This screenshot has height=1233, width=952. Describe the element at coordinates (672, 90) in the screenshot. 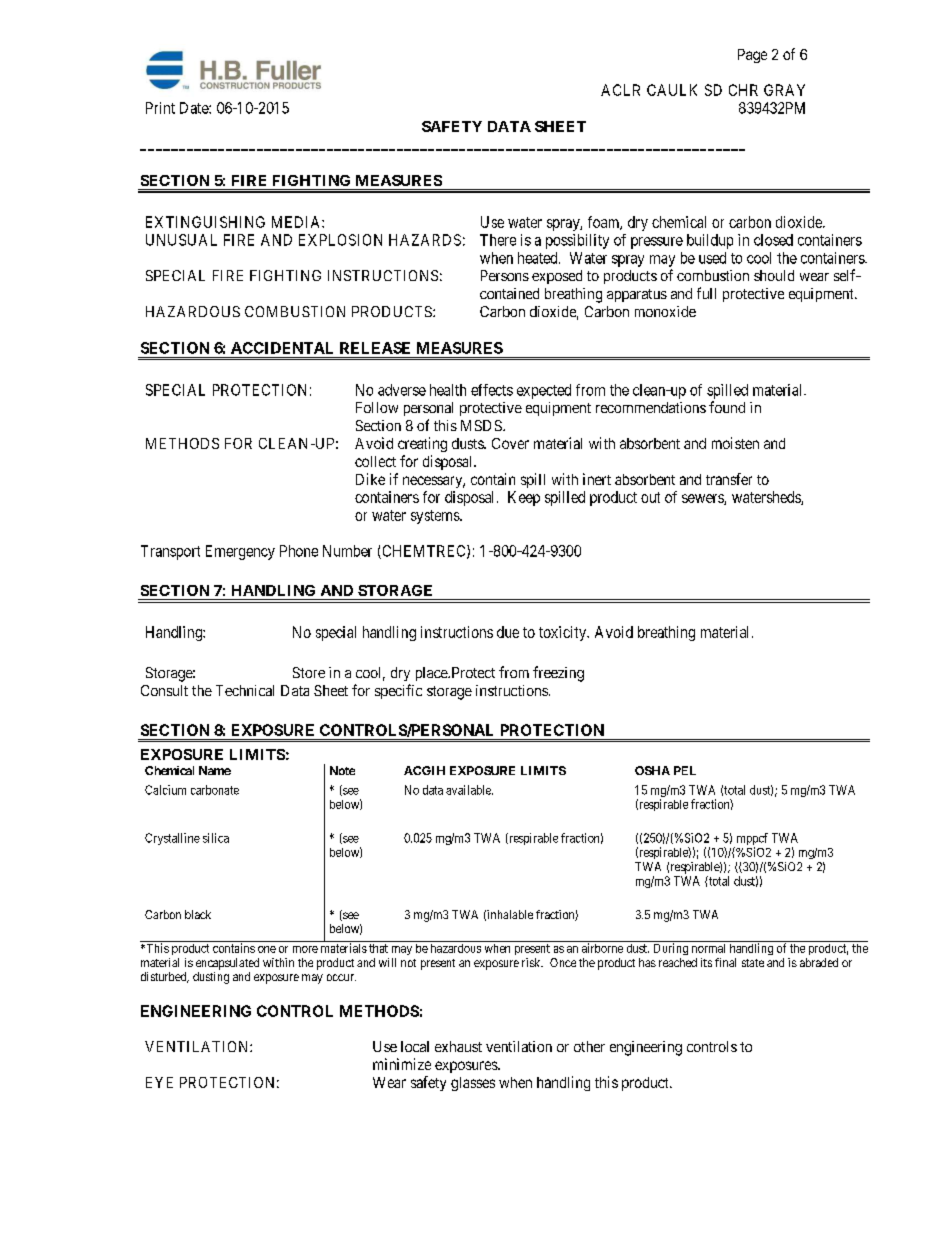

I see `CAULK` at that location.
